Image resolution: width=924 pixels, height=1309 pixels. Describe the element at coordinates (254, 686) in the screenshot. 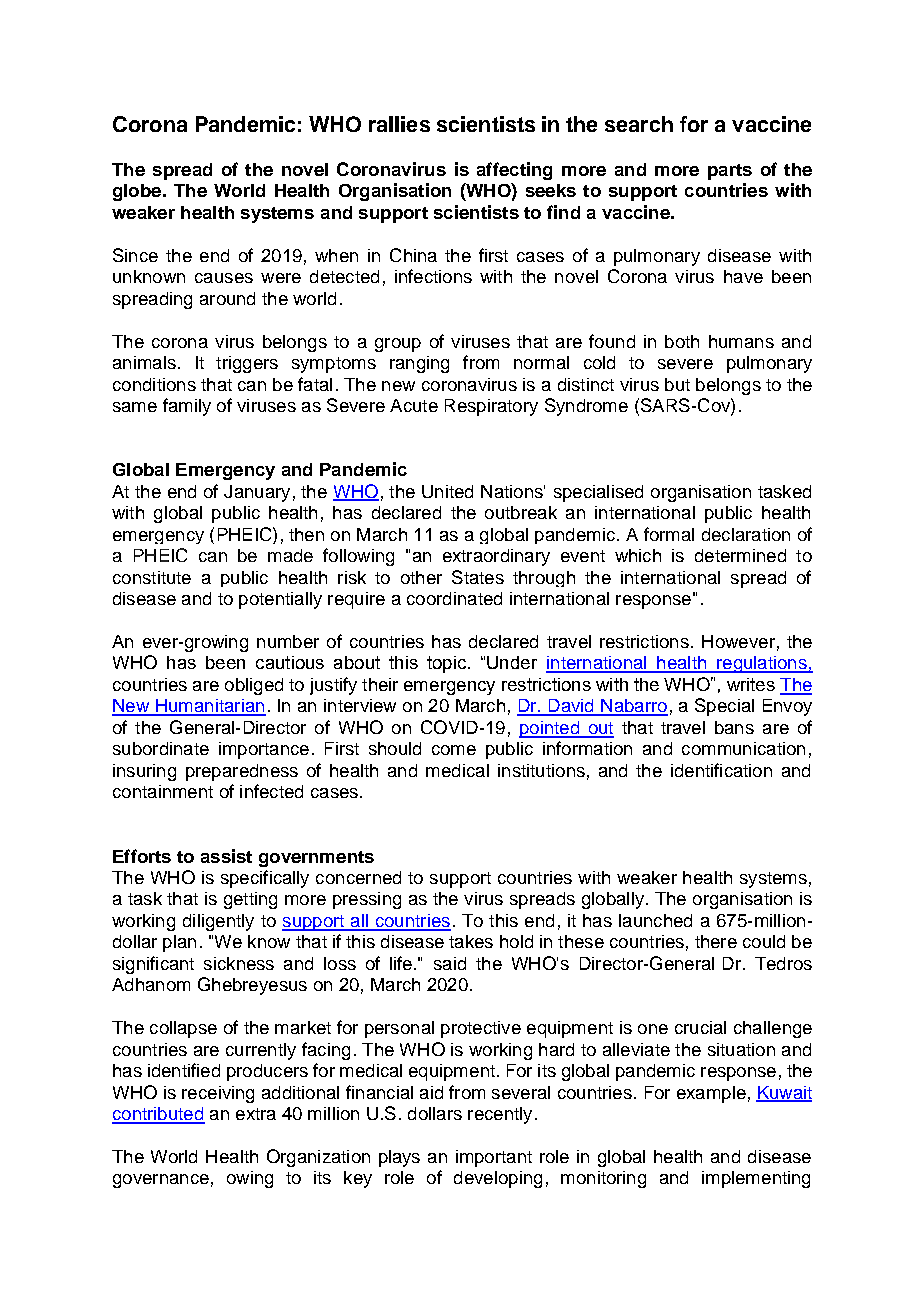

I see `obliged` at that location.
